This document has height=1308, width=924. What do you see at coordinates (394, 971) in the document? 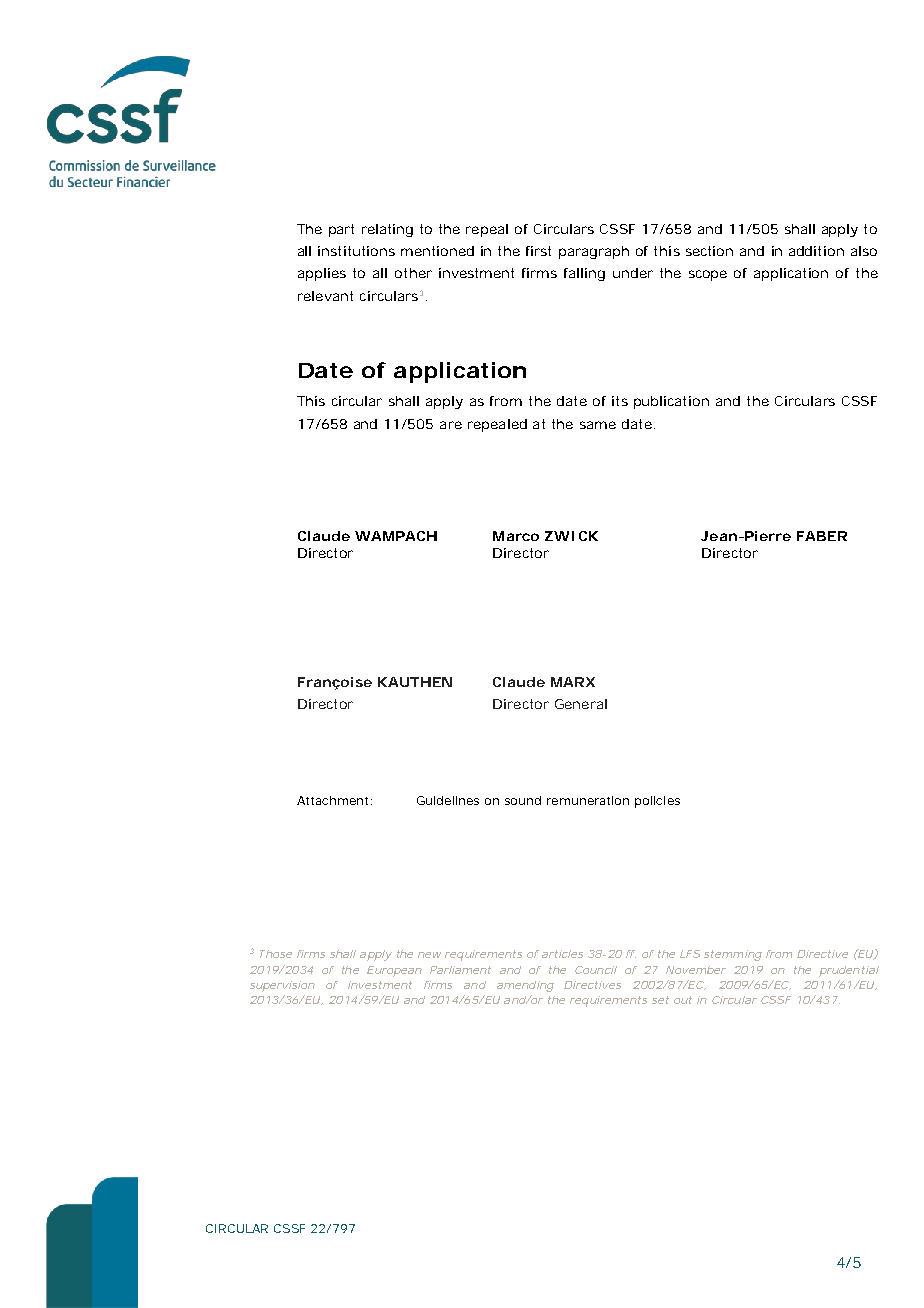
I see `European` at bounding box center [394, 971].
